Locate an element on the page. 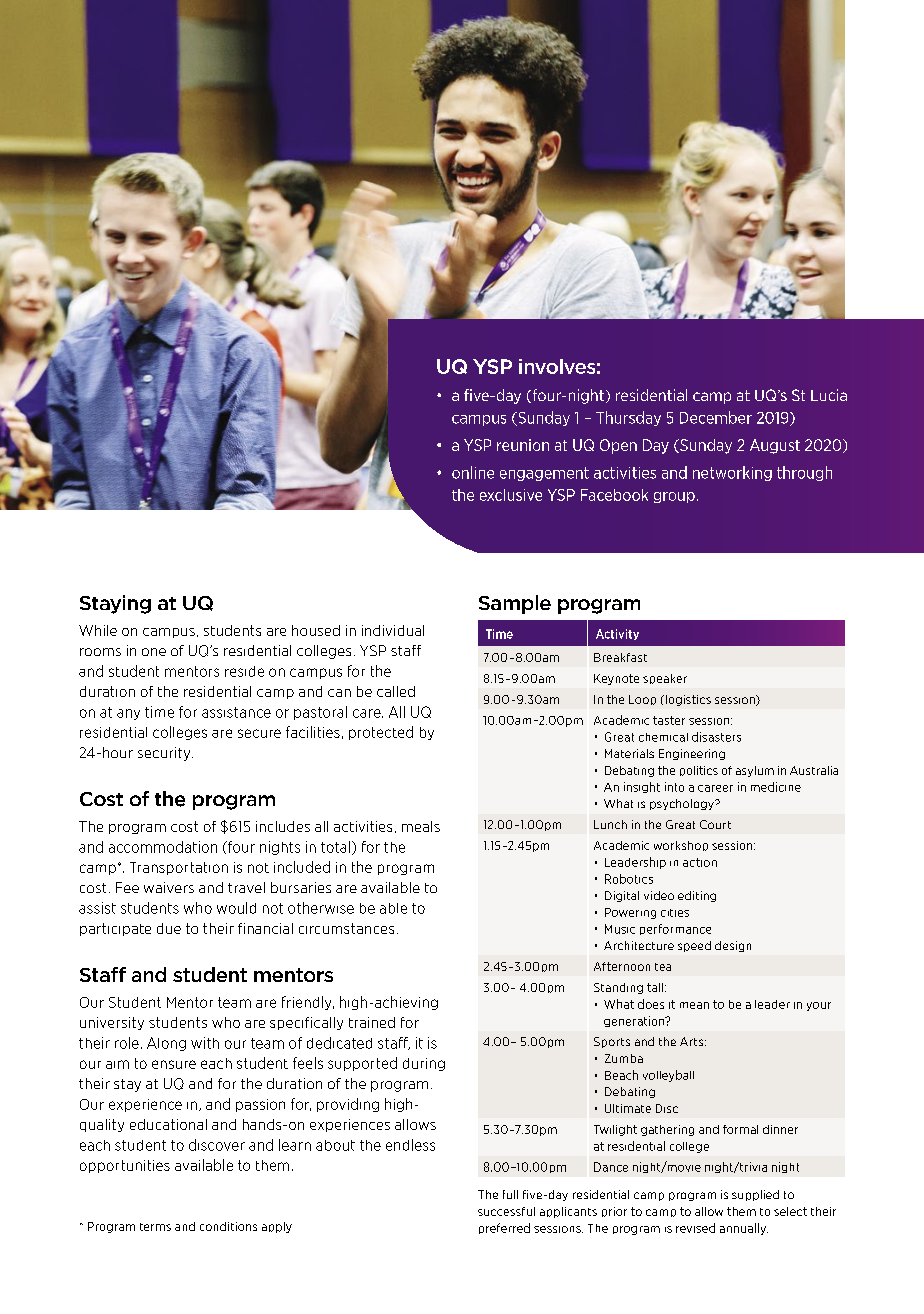 Image resolution: width=924 pixels, height=1314 pixels. Sample is located at coordinates (515, 604).
